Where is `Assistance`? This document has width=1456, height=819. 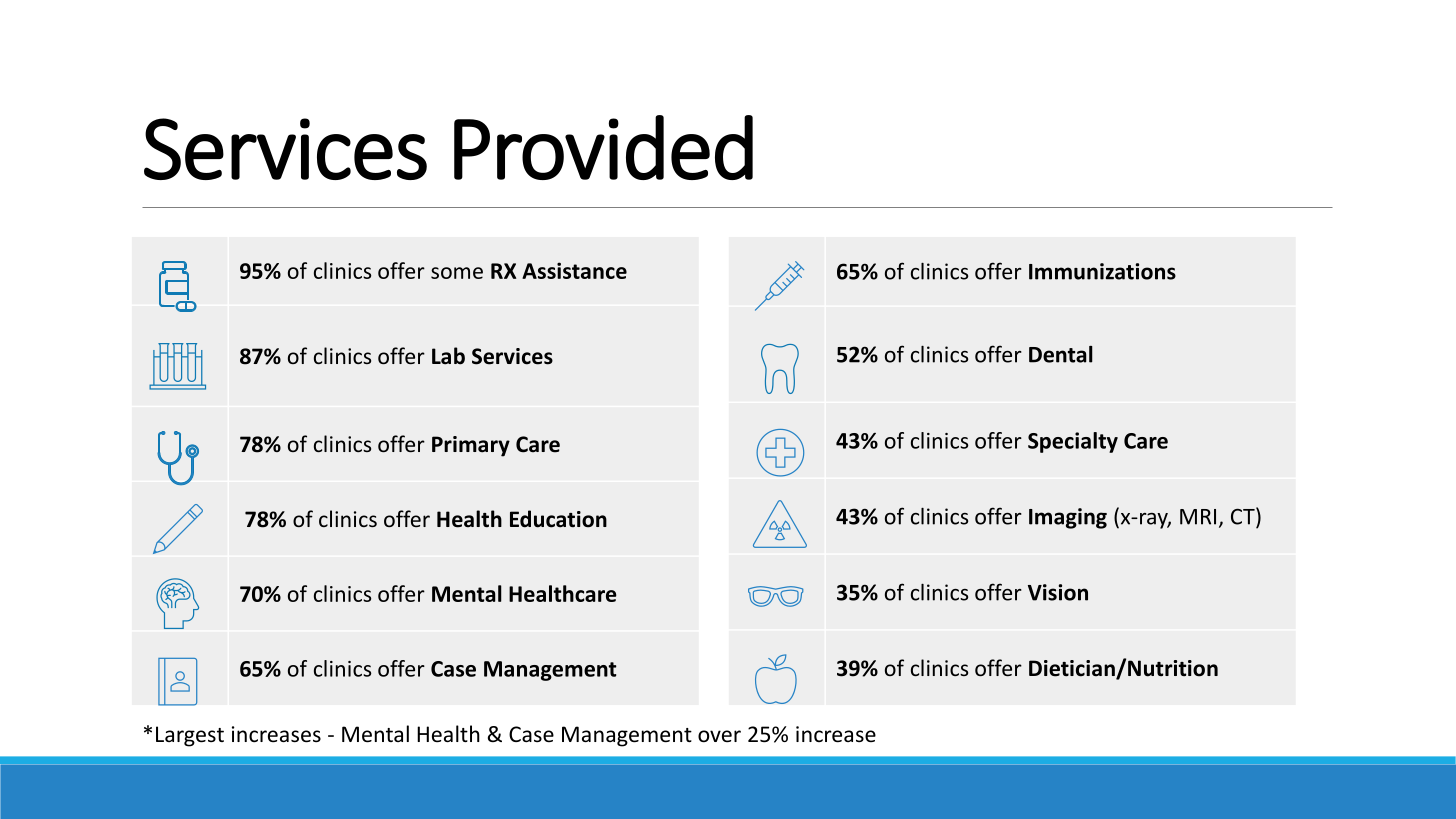
Assistance is located at coordinates (574, 270).
